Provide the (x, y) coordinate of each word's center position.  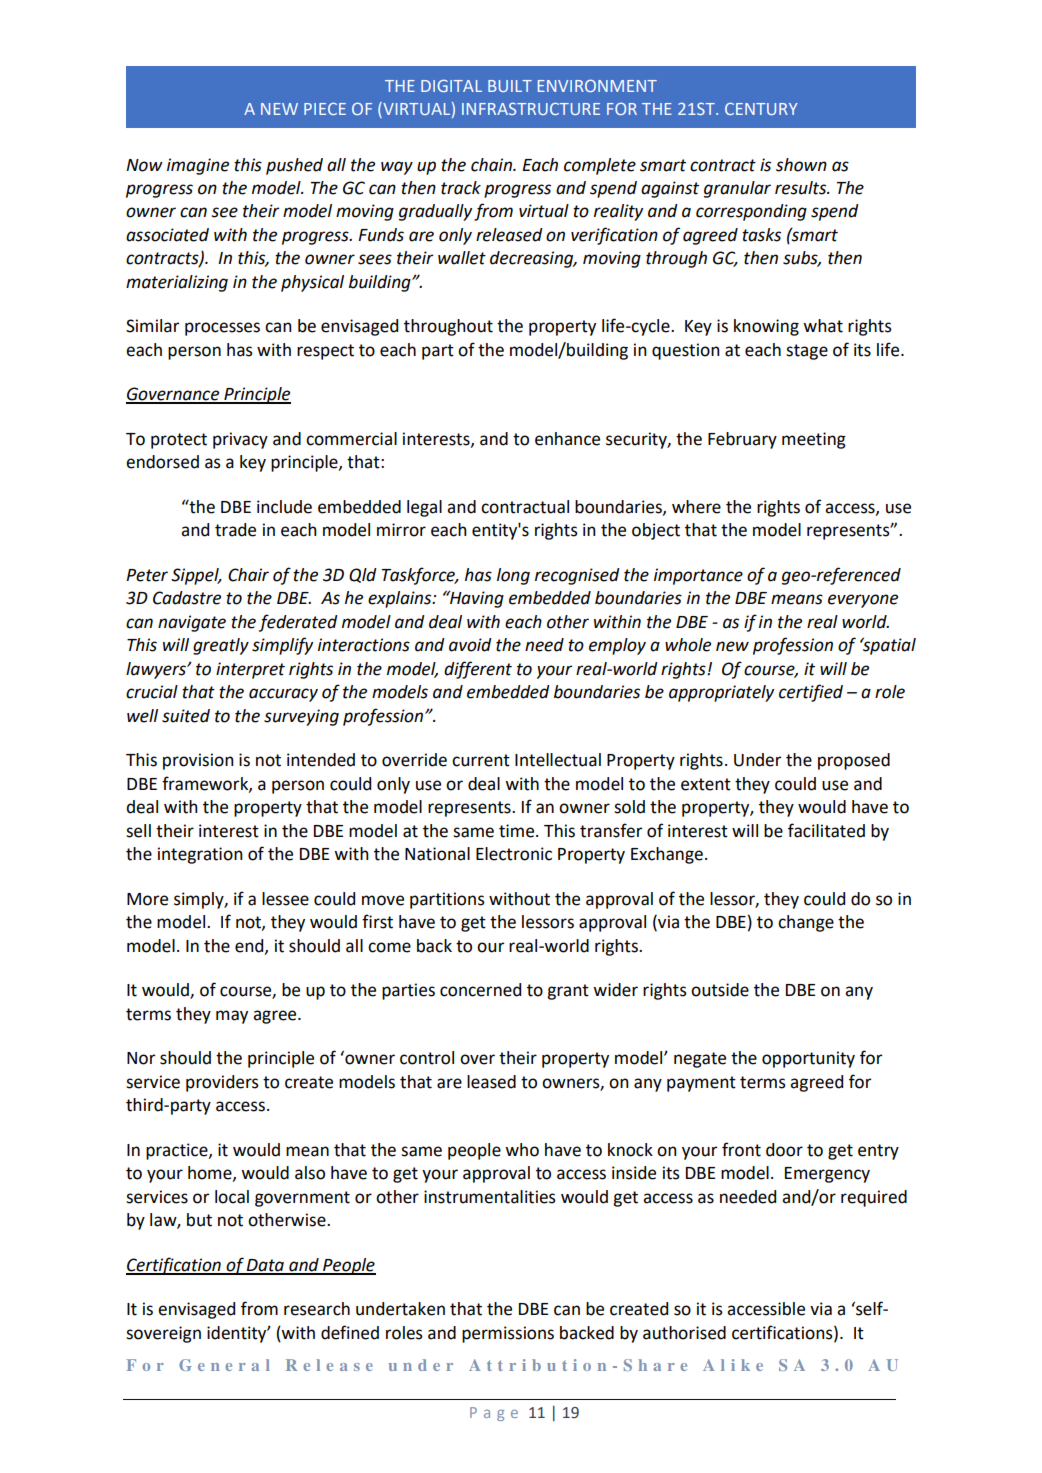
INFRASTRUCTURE (531, 109)
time (518, 831)
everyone (863, 601)
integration (200, 855)
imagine (198, 166)
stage (807, 352)
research (317, 1309)
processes (222, 329)
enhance (567, 439)
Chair (248, 575)
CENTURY (761, 109)
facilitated (826, 830)
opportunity (808, 1059)
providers (222, 1083)
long (513, 576)
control (427, 1058)
